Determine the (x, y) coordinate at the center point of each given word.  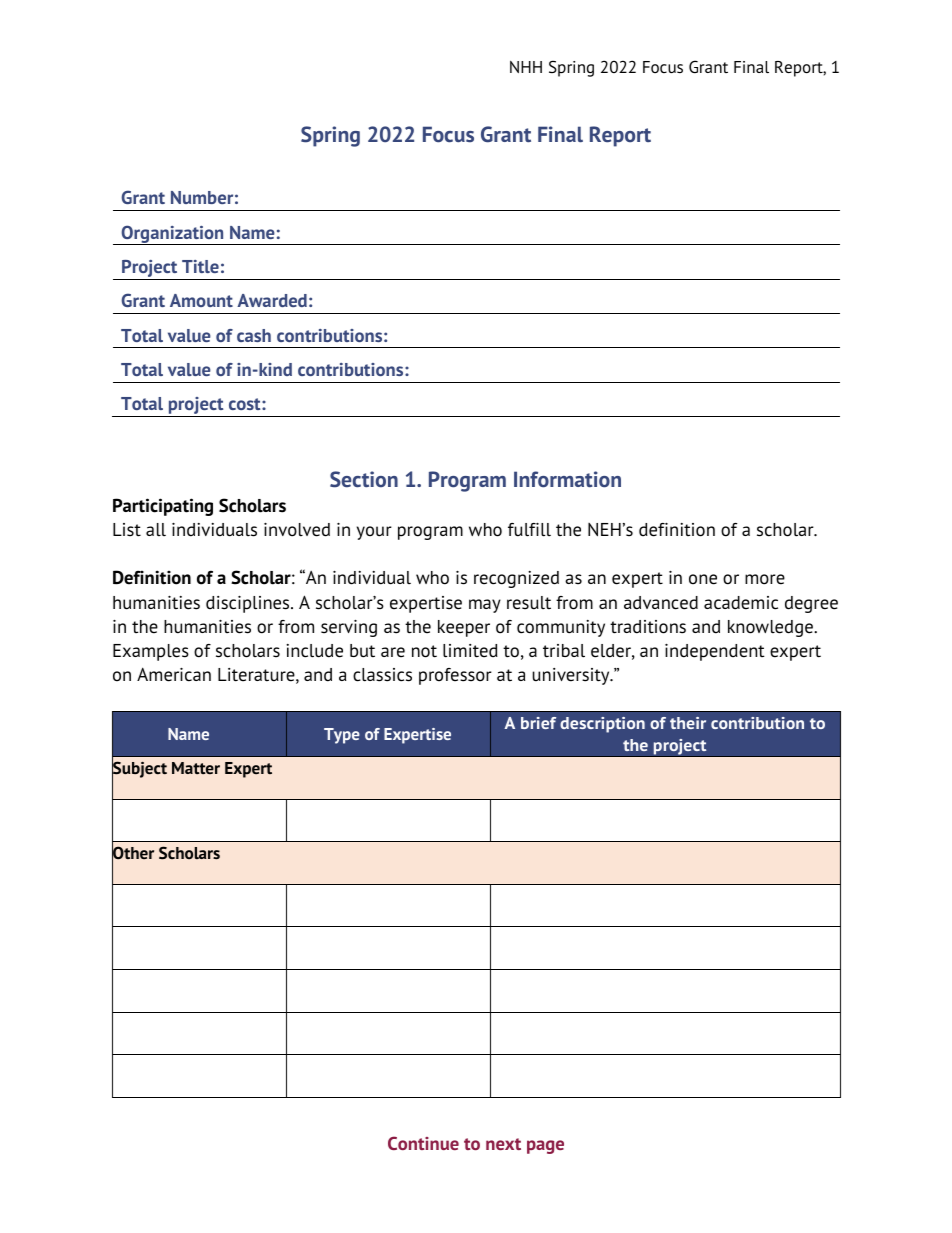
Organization (172, 235)
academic (741, 603)
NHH (526, 67)
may (485, 606)
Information (567, 479)
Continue (423, 1143)
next (503, 1144)
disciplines (249, 604)
